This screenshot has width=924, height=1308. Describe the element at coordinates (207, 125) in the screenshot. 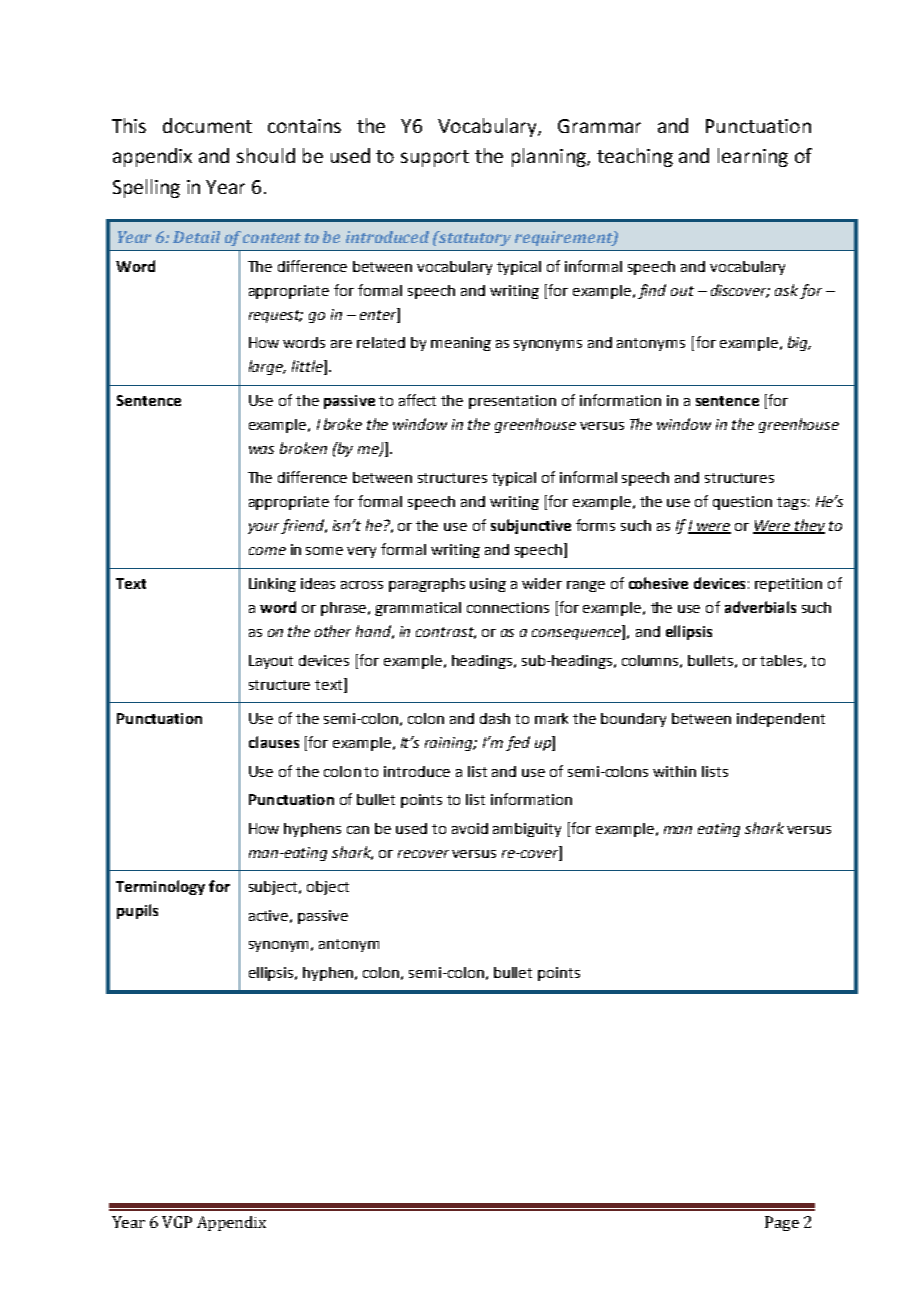

I see `document` at that location.
